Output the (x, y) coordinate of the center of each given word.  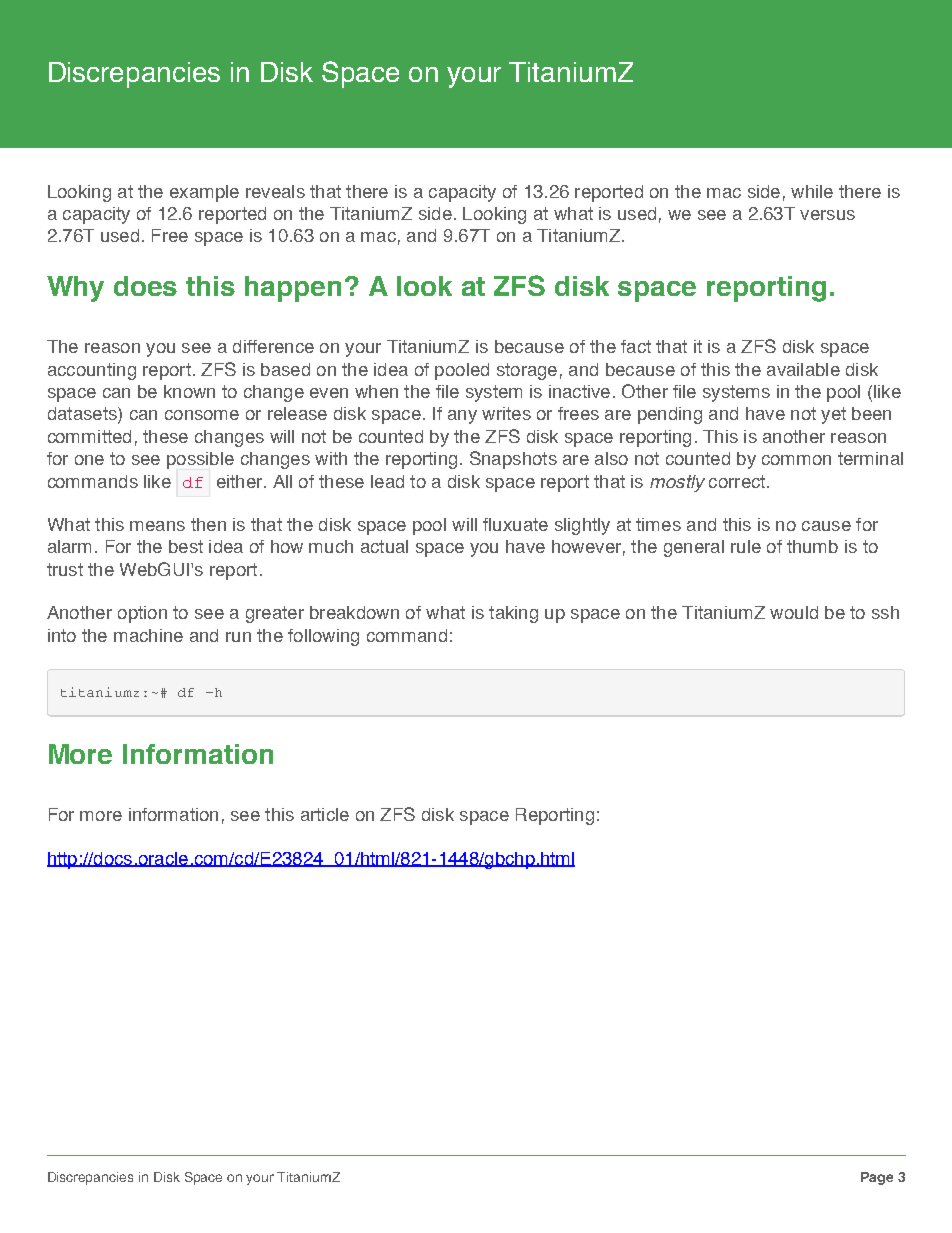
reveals (275, 191)
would (794, 612)
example (204, 193)
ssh (885, 612)
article (325, 814)
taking (513, 614)
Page (877, 1178)
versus (827, 215)
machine (148, 635)
